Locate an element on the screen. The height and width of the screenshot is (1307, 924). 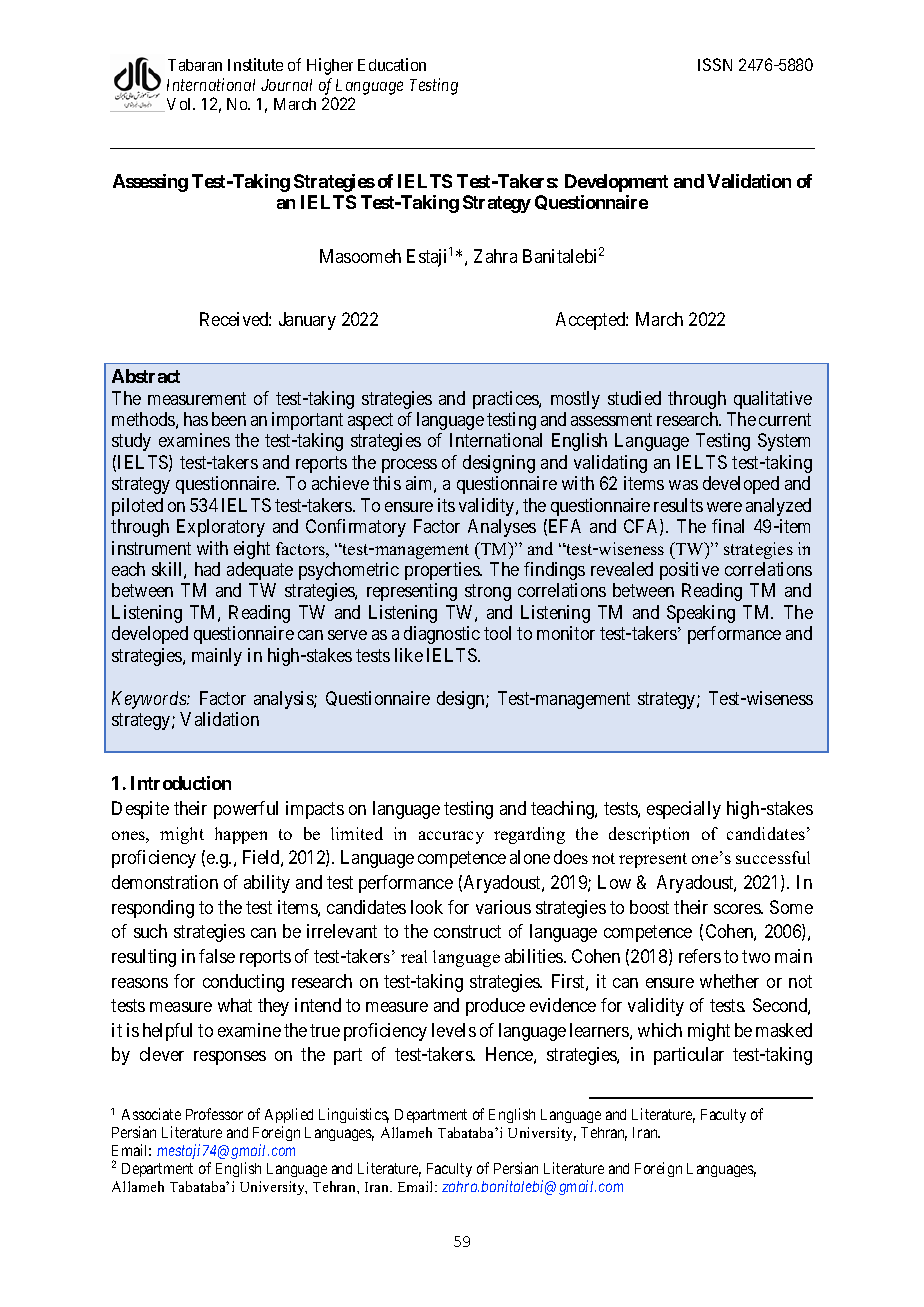
especially is located at coordinates (684, 810).
